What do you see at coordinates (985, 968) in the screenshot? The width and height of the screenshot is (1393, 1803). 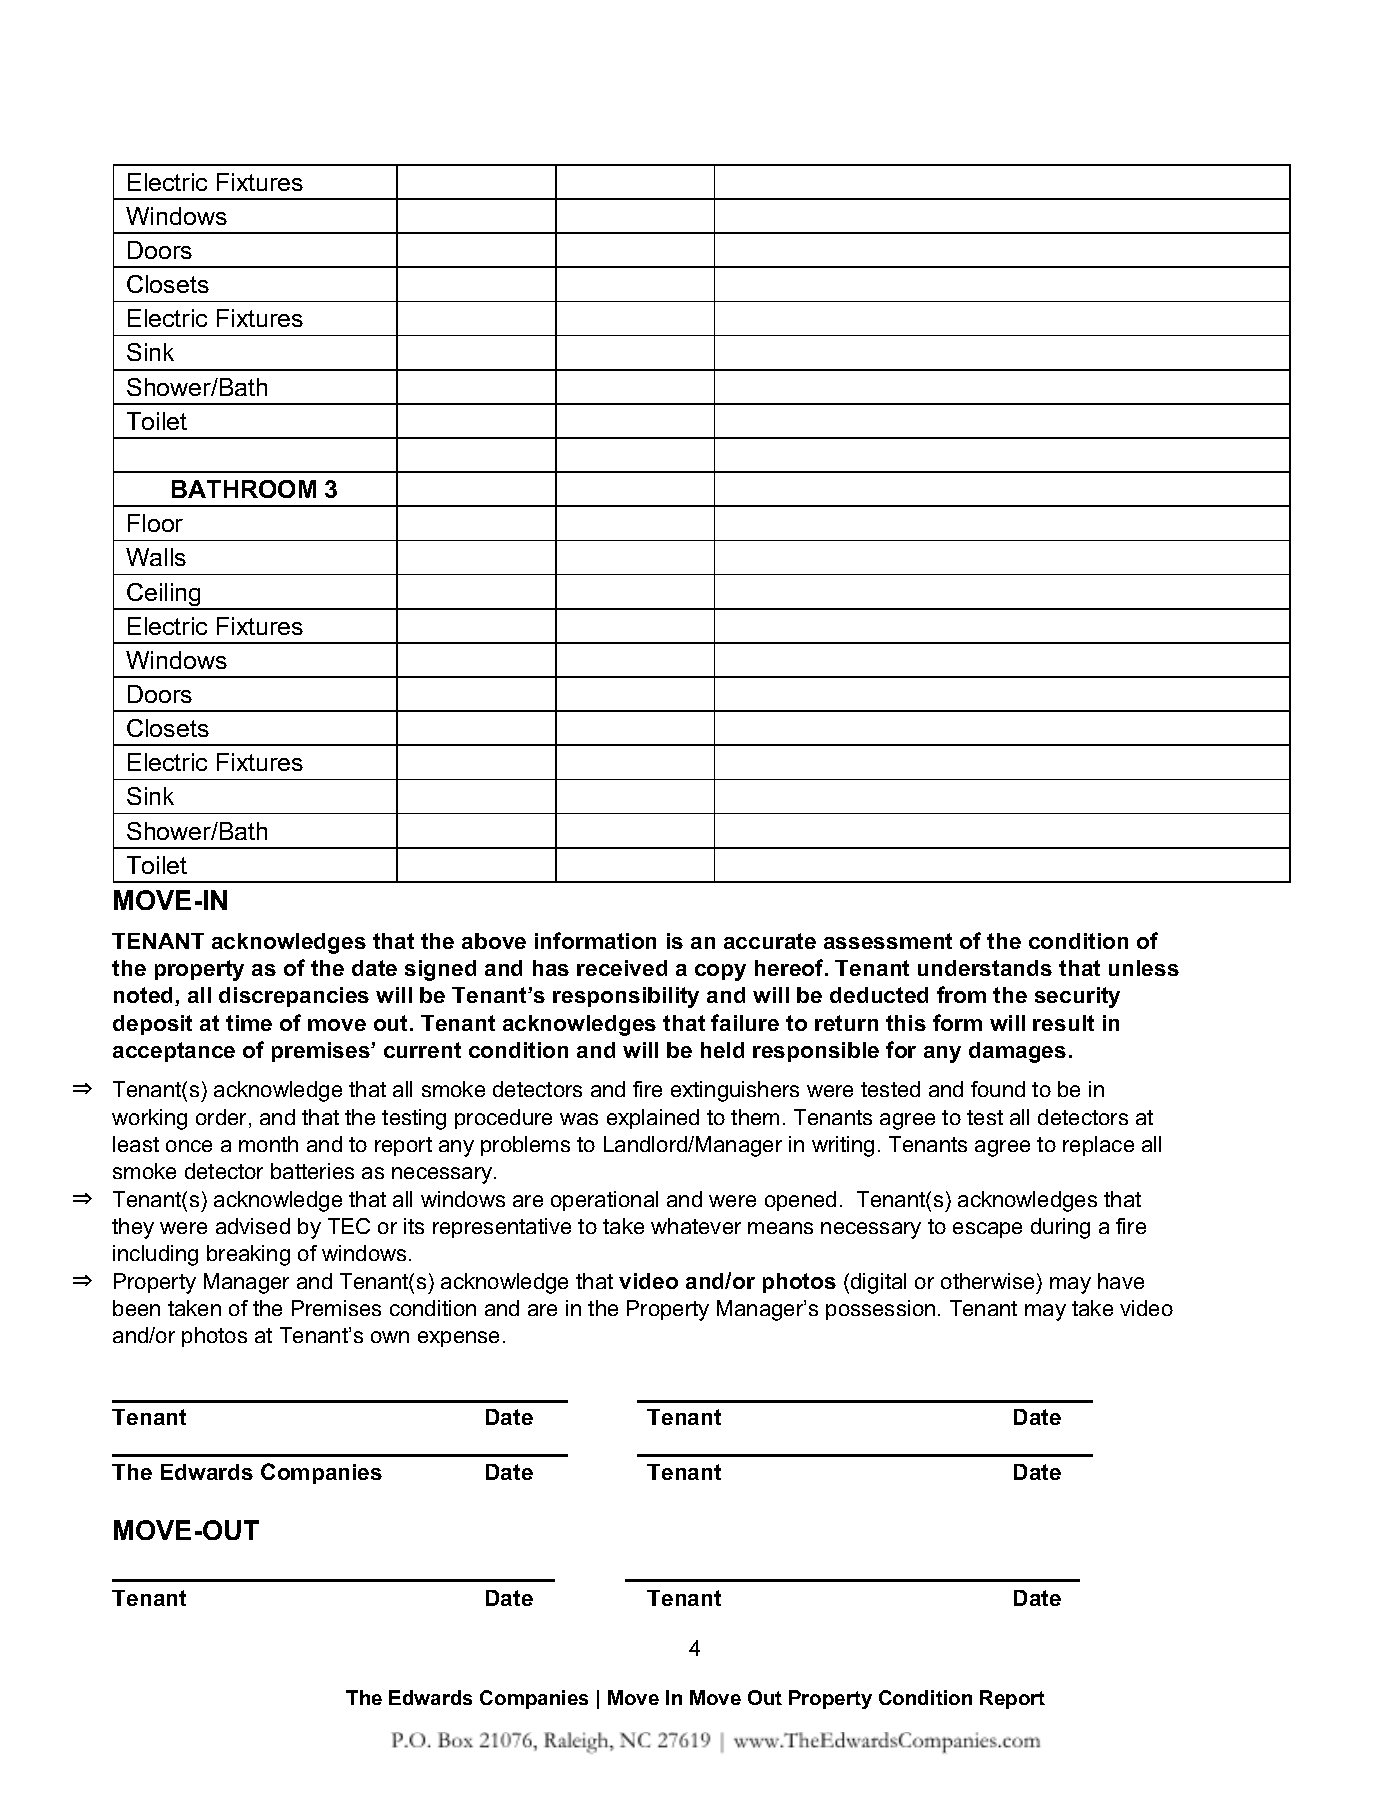 I see `understands` at bounding box center [985, 968].
